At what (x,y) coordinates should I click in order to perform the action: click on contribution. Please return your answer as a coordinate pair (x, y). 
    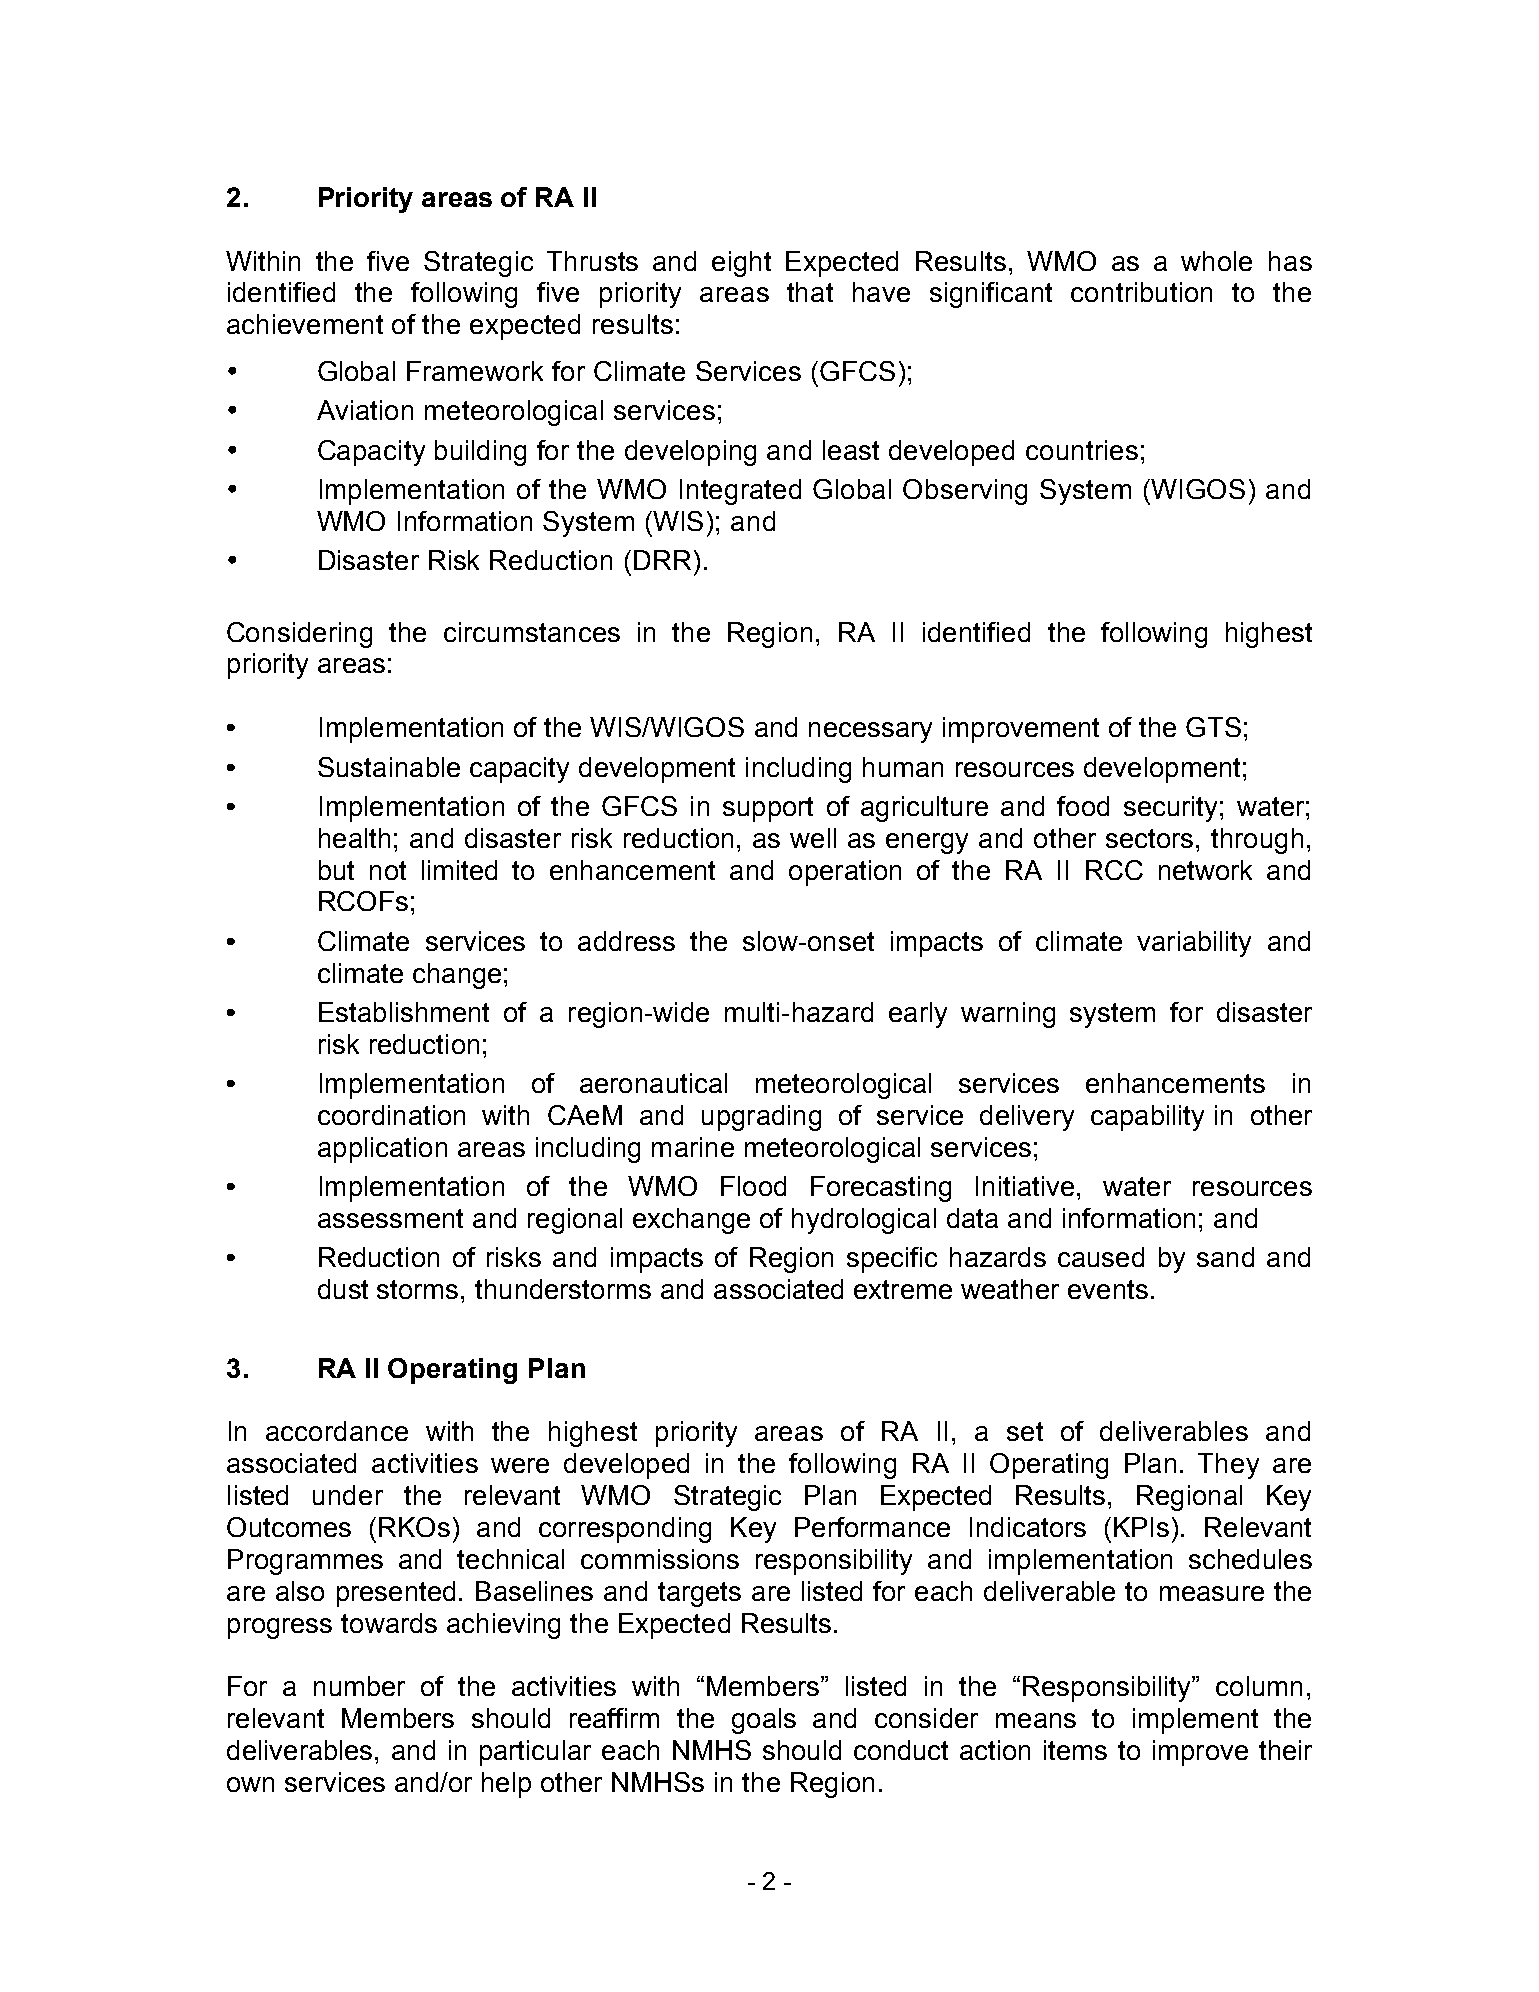
    Looking at the image, I should click on (1141, 292).
